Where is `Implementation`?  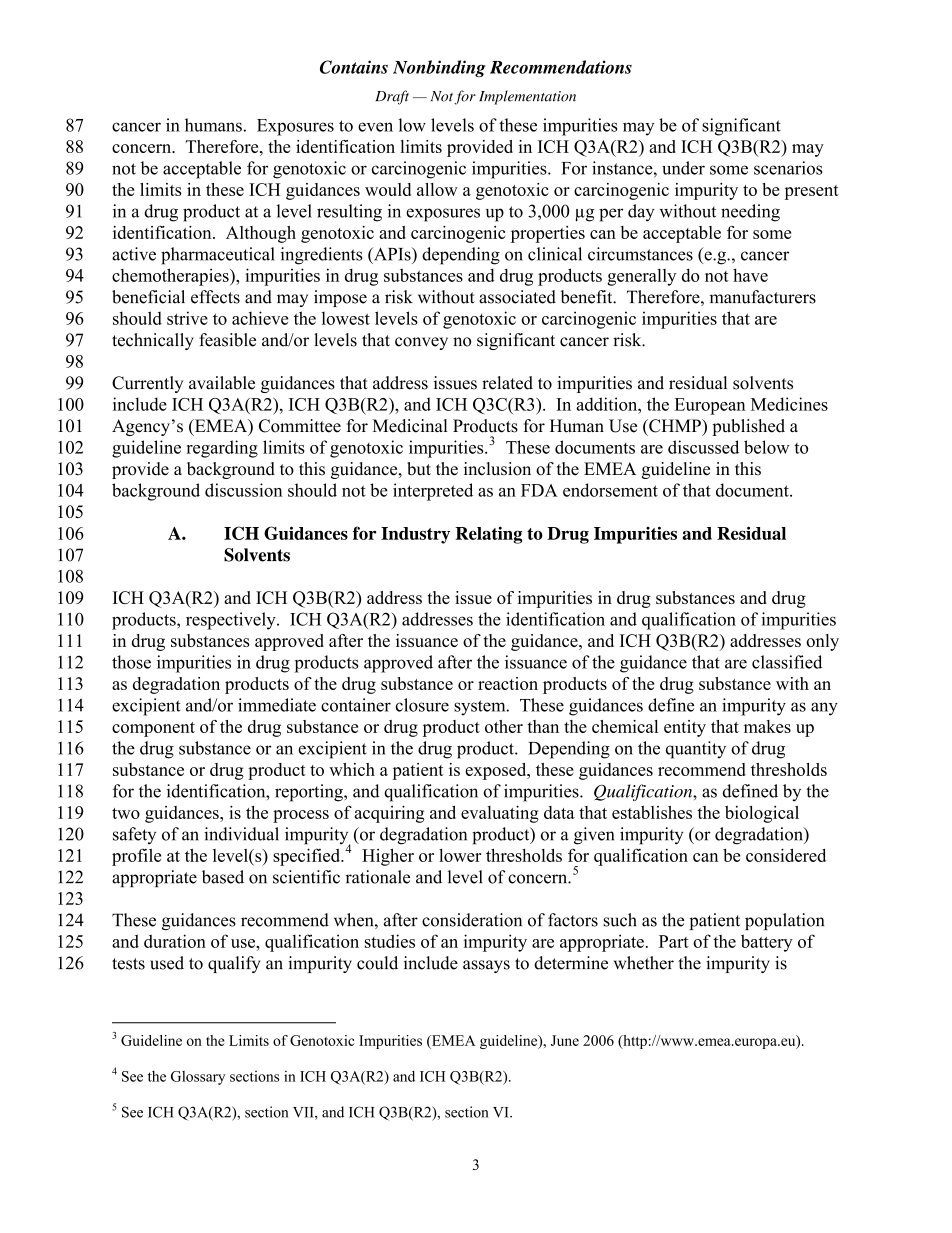 Implementation is located at coordinates (527, 97).
